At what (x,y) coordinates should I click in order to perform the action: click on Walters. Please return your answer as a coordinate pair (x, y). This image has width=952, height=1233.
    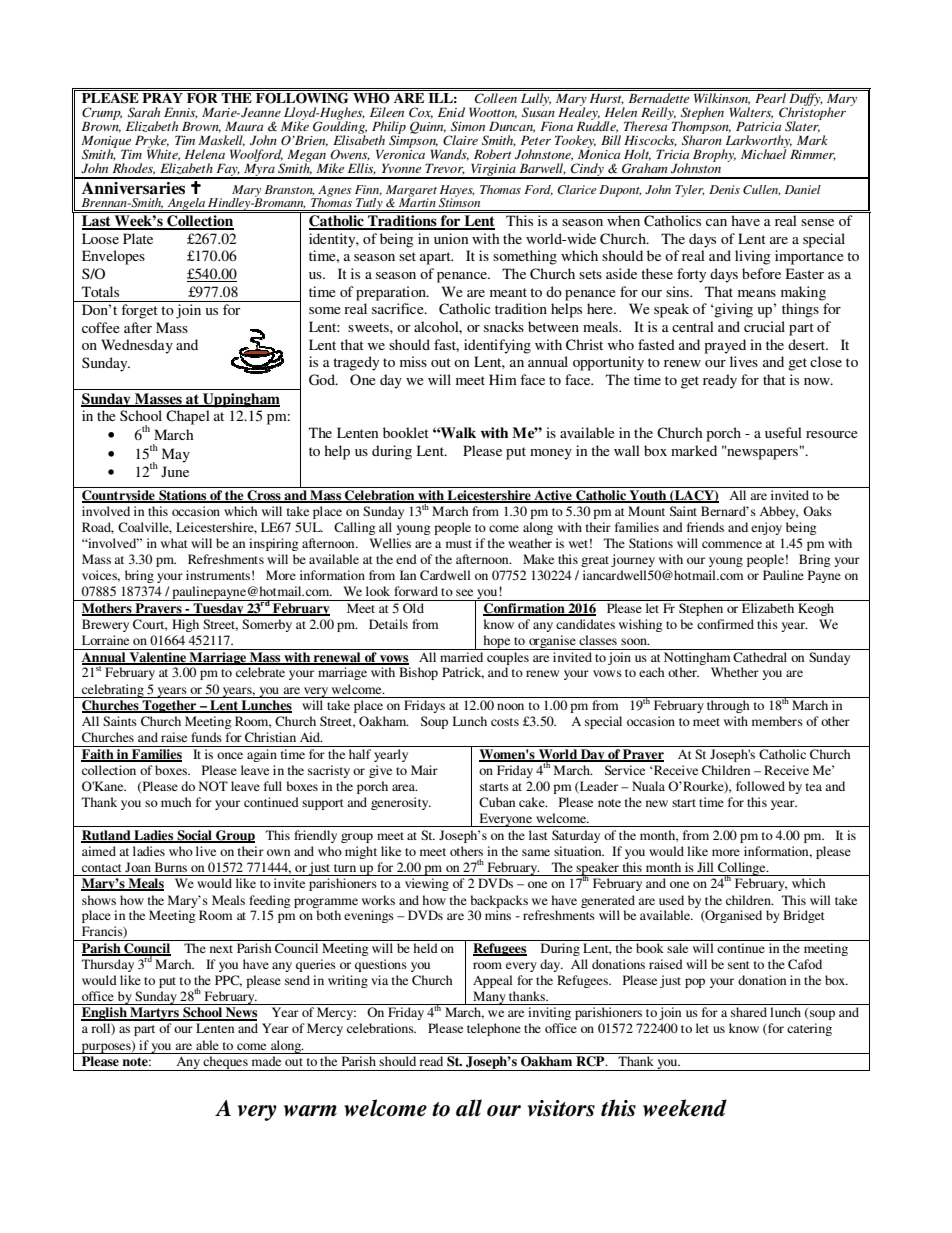
    Looking at the image, I should click on (751, 113).
